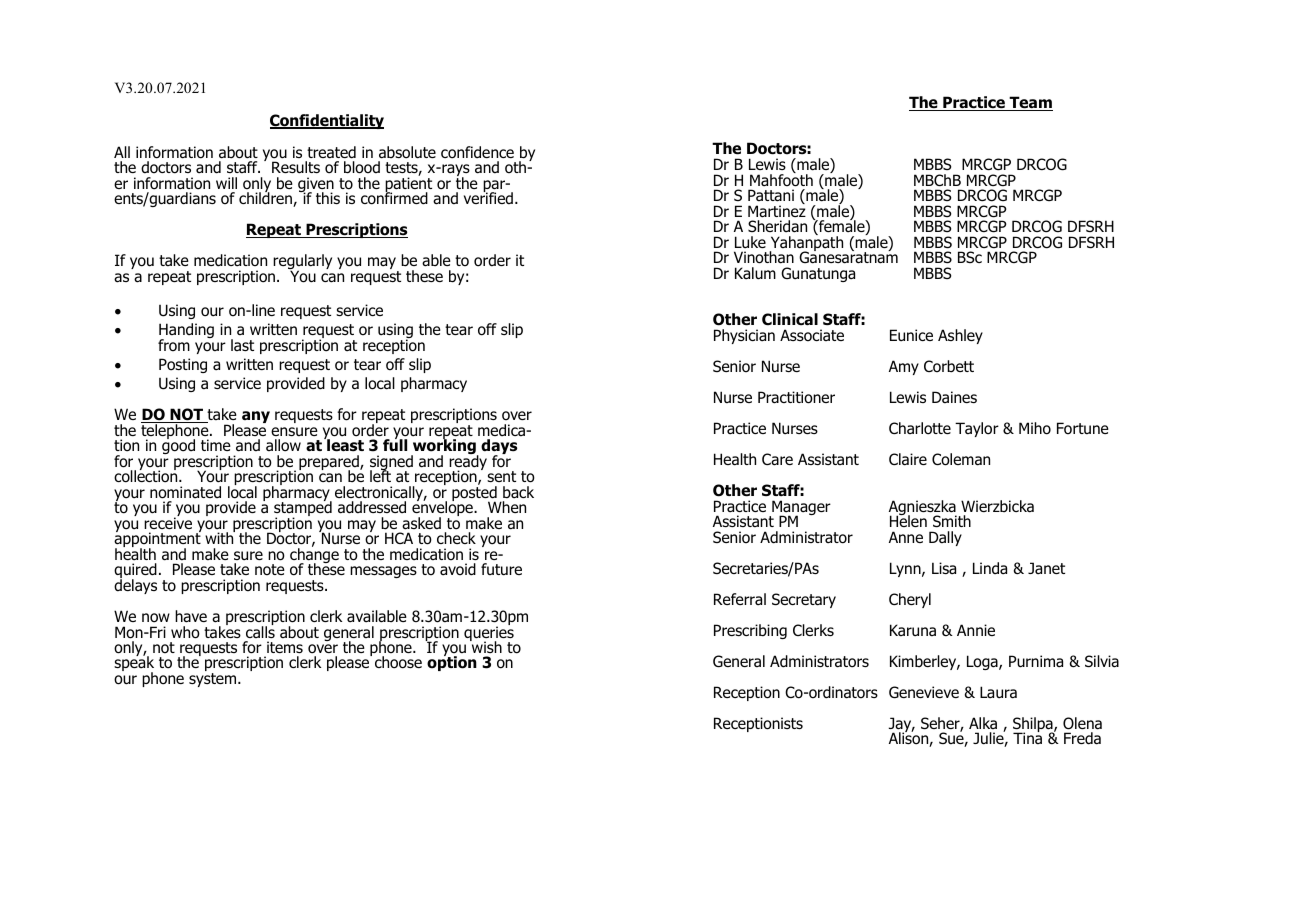  I want to click on future, so click(501, 569).
